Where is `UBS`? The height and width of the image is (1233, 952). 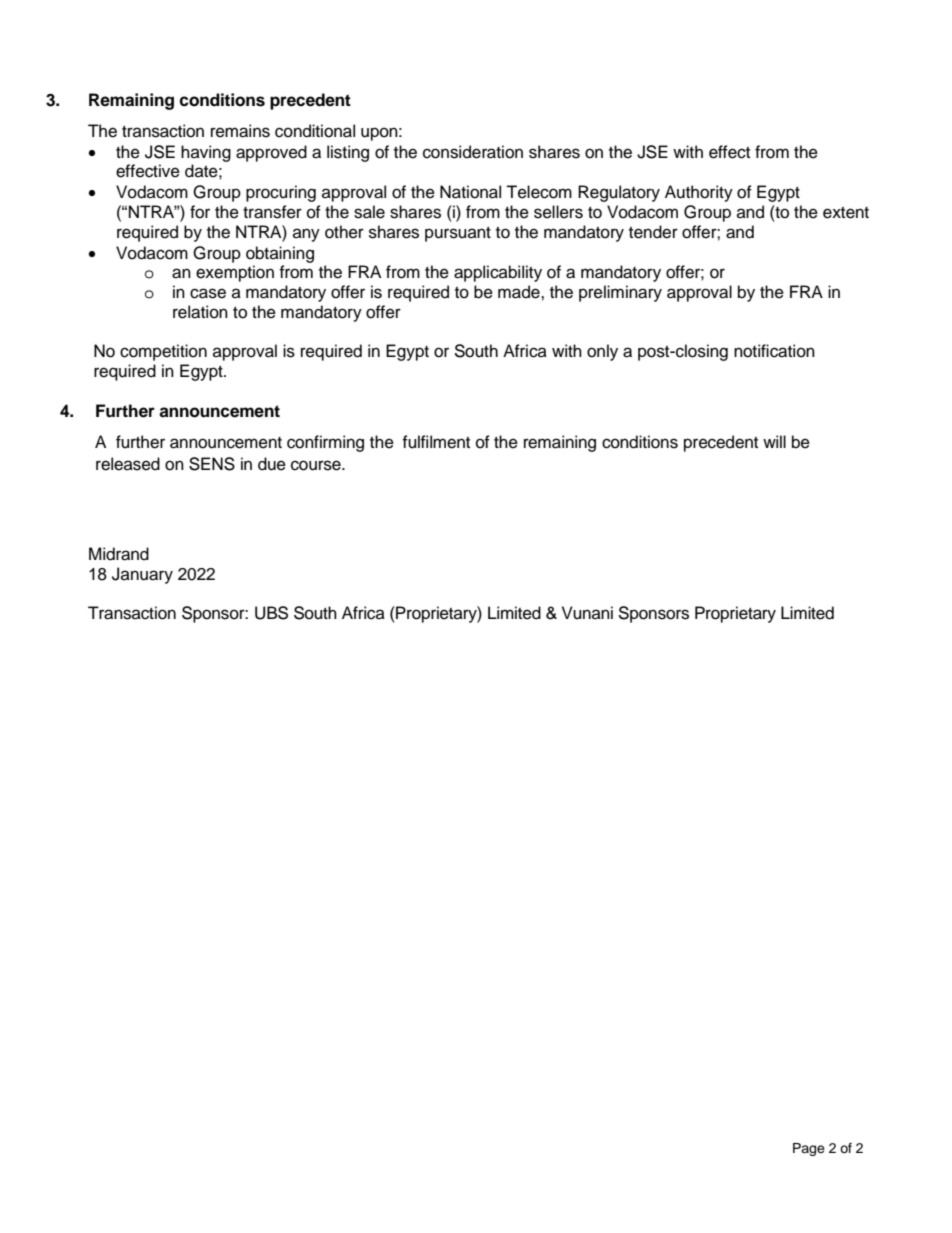 UBS is located at coordinates (271, 613).
